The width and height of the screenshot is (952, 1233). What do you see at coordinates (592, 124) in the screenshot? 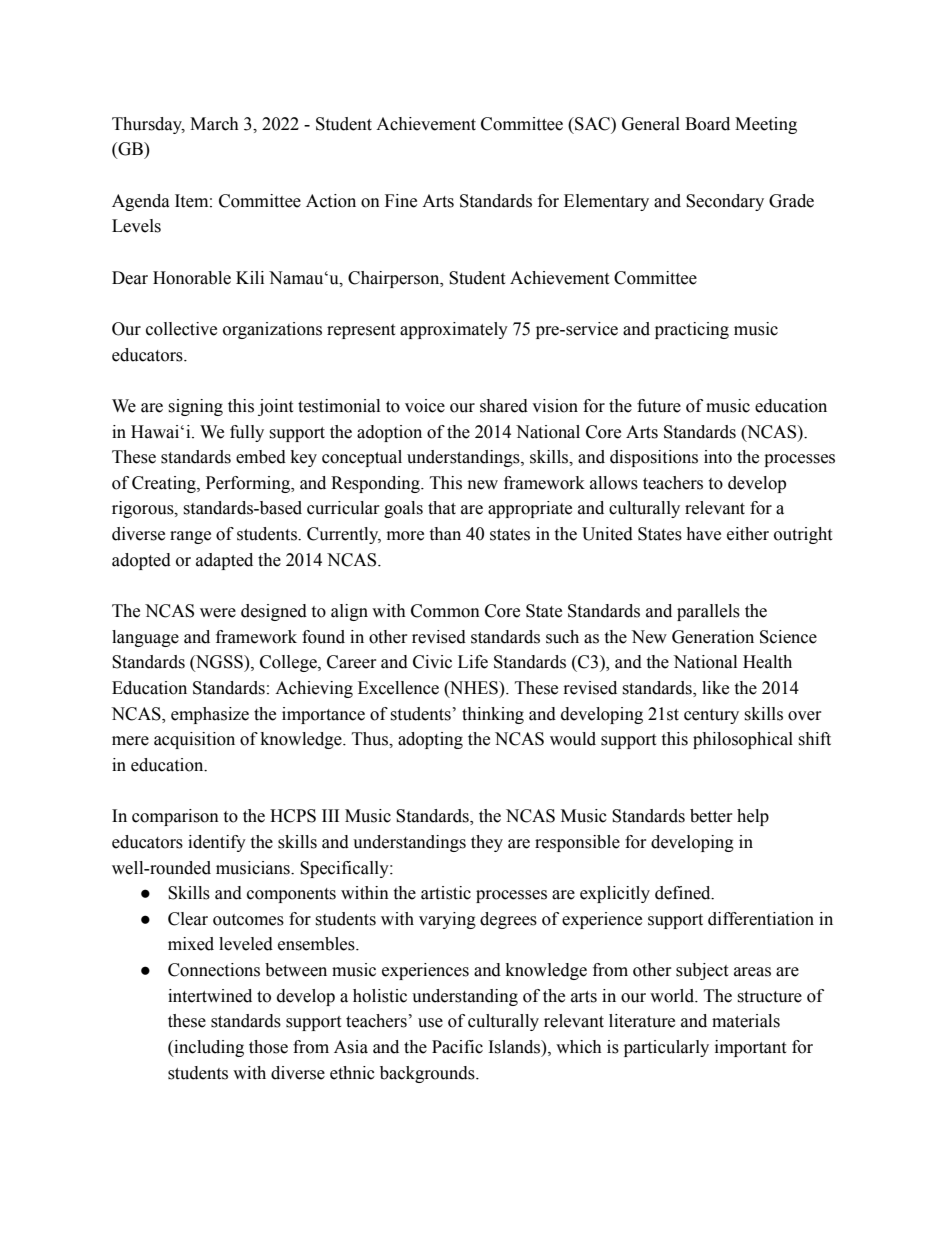
I see `SAC` at bounding box center [592, 124].
